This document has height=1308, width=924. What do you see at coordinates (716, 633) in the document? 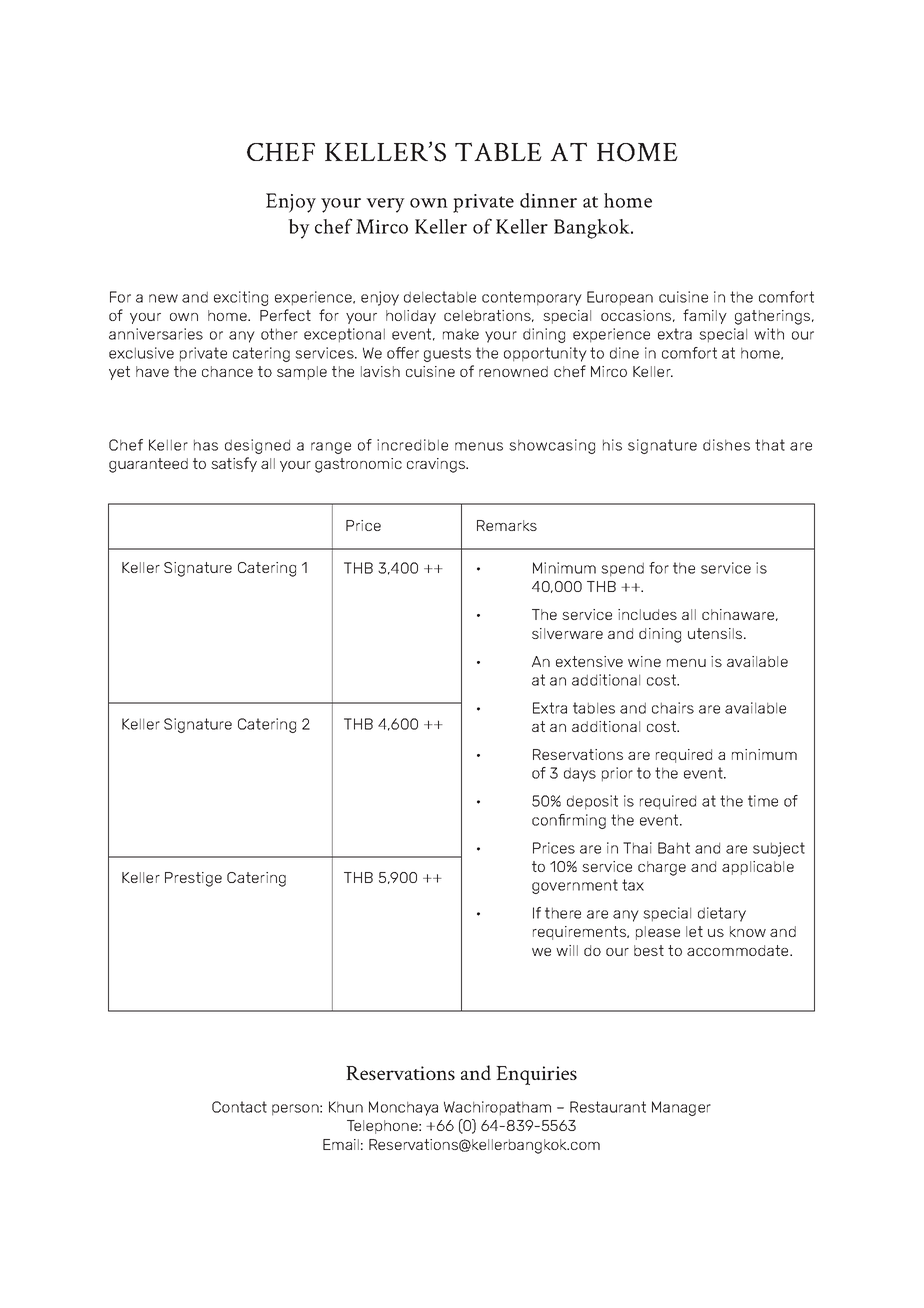
I see `utensils` at bounding box center [716, 633].
